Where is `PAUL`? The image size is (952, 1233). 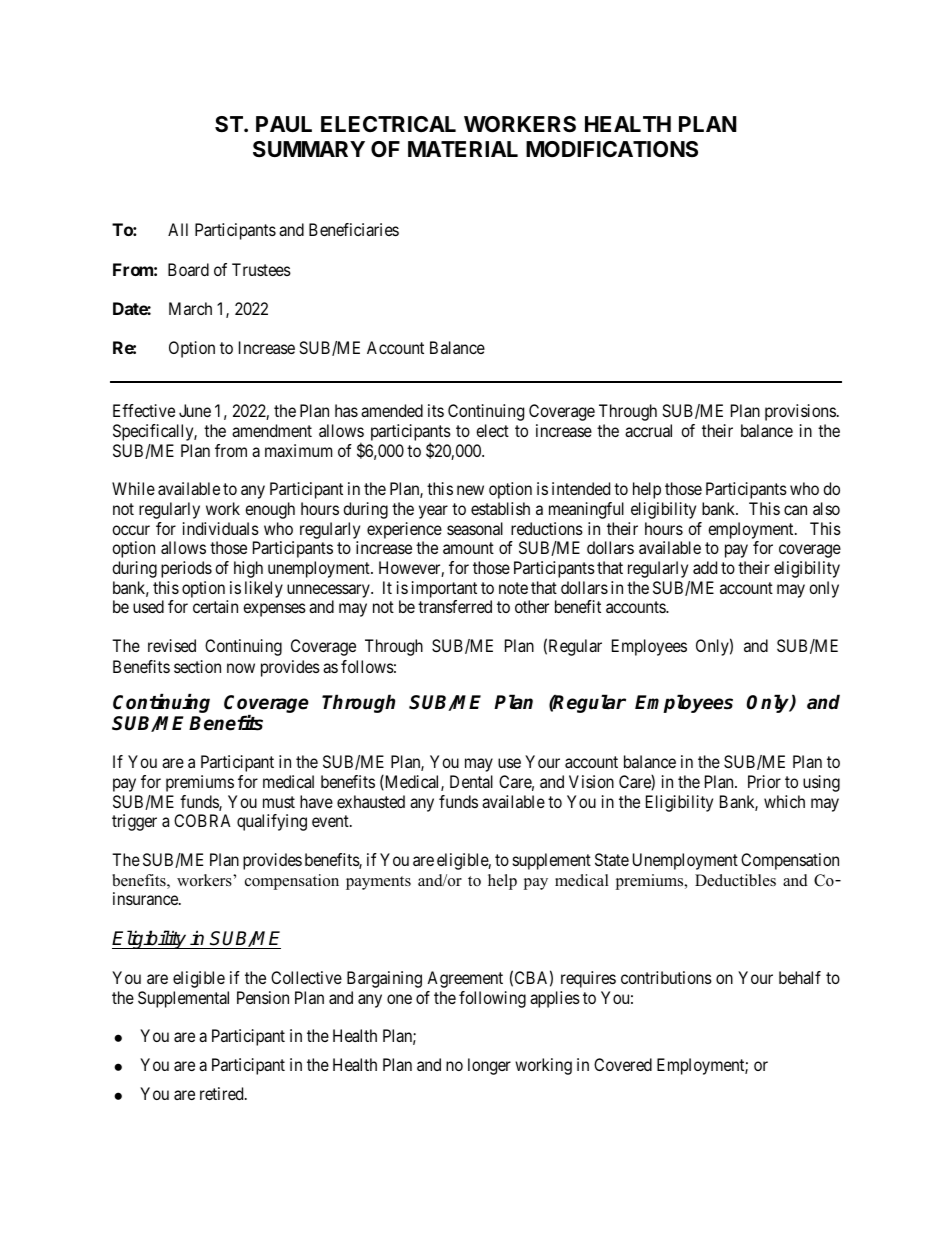
PAUL is located at coordinates (284, 124).
